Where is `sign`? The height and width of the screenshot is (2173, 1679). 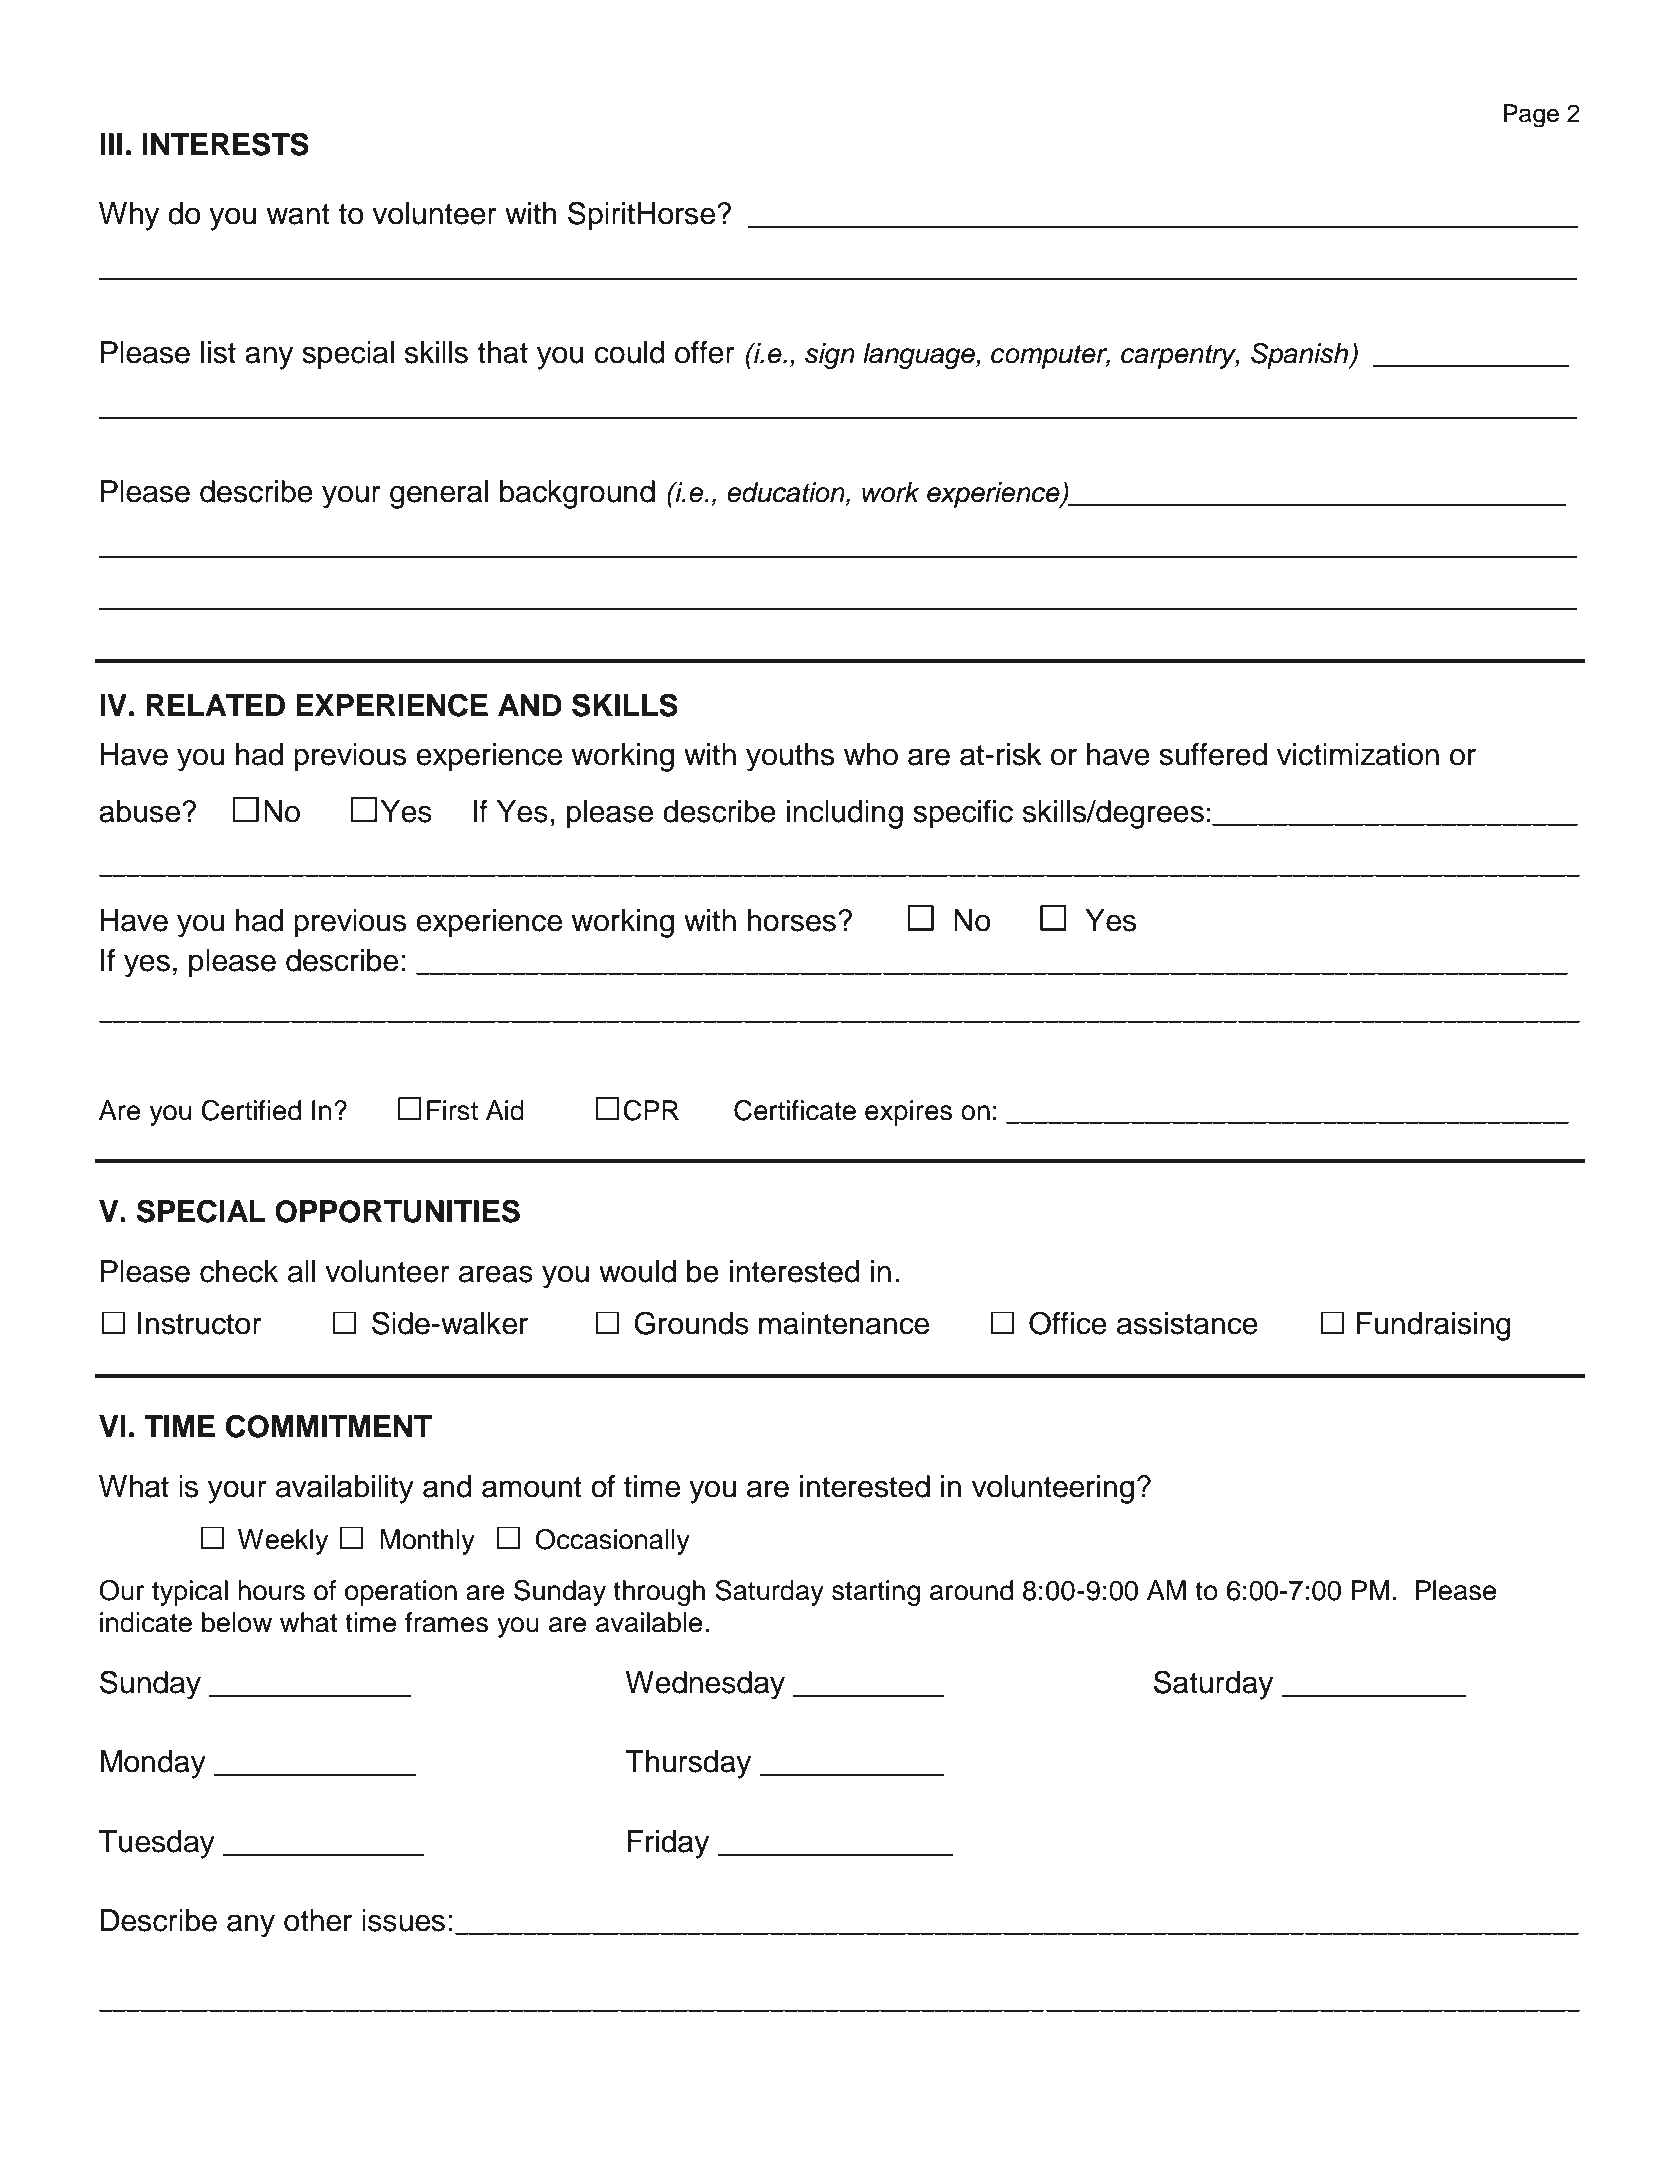 sign is located at coordinates (830, 356).
